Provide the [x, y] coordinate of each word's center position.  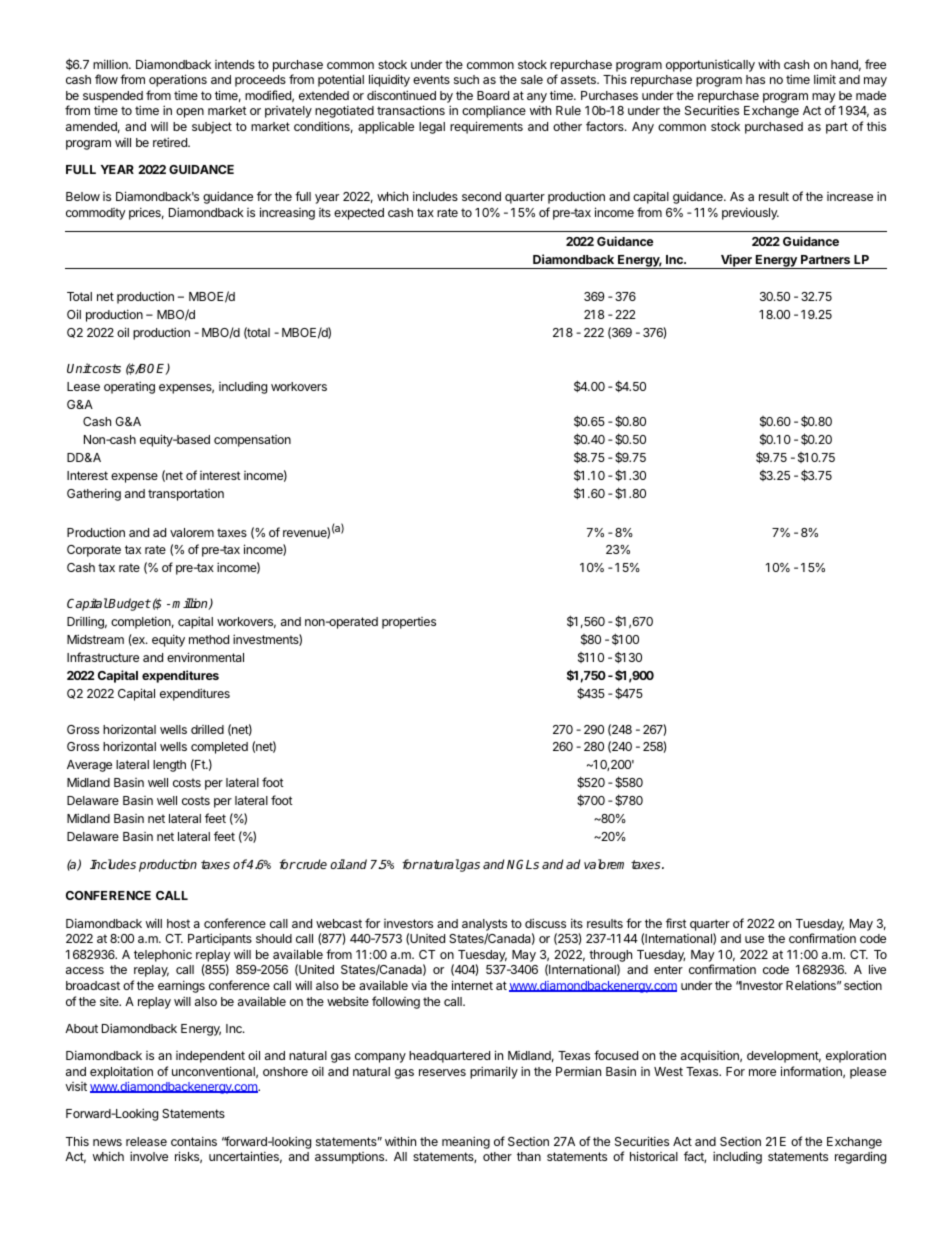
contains [194, 1141]
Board [493, 95]
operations [178, 80]
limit [825, 79]
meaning [466, 1142]
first [676, 923]
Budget [129, 604]
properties [409, 623]
